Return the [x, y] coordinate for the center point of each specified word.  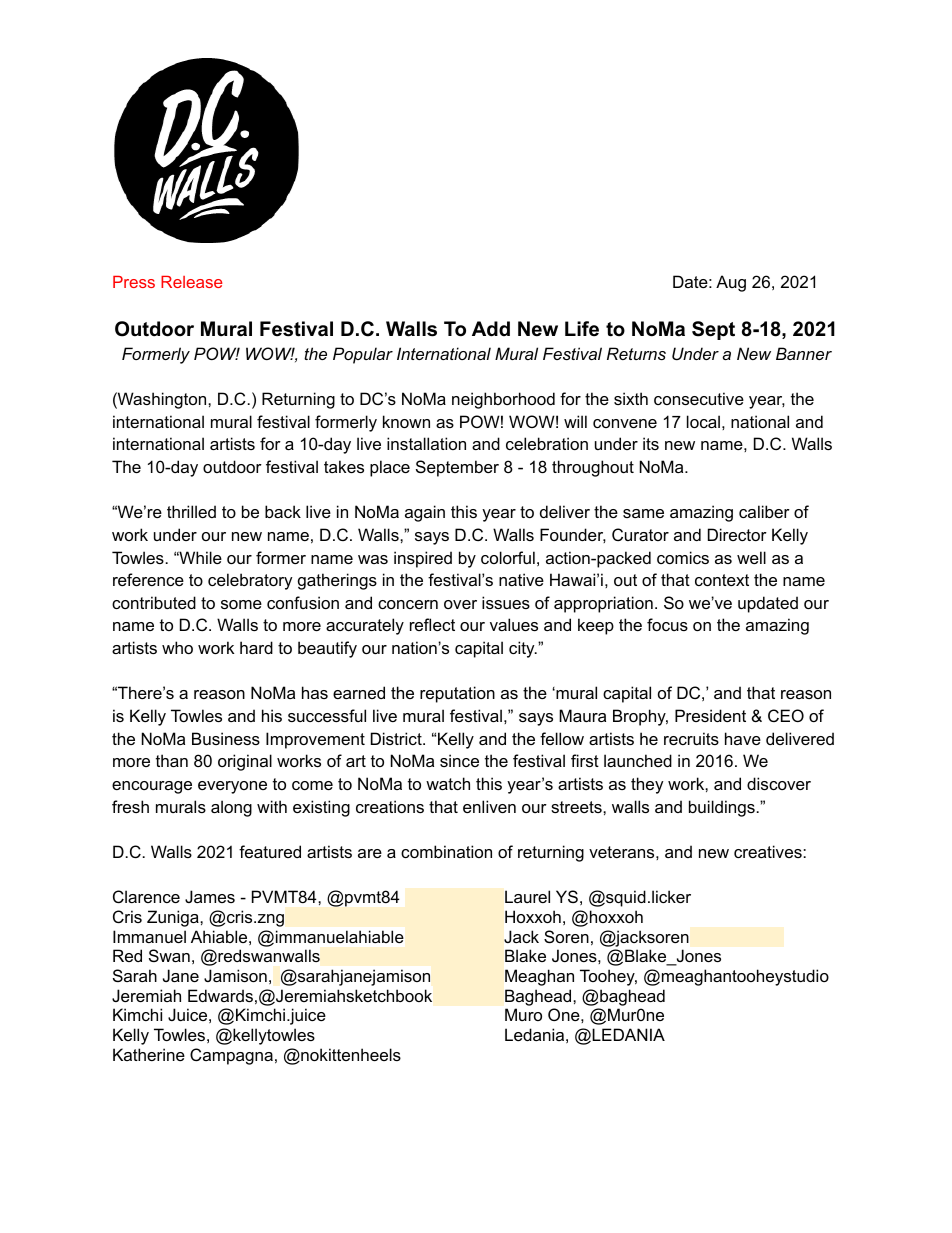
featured [270, 851]
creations [390, 806]
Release [191, 282]
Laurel [527, 896]
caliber [764, 511]
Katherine [149, 1054]
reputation [457, 694]
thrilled [191, 511]
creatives [769, 851]
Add [491, 329]
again [425, 513]
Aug [731, 283]
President [710, 715]
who [177, 647]
